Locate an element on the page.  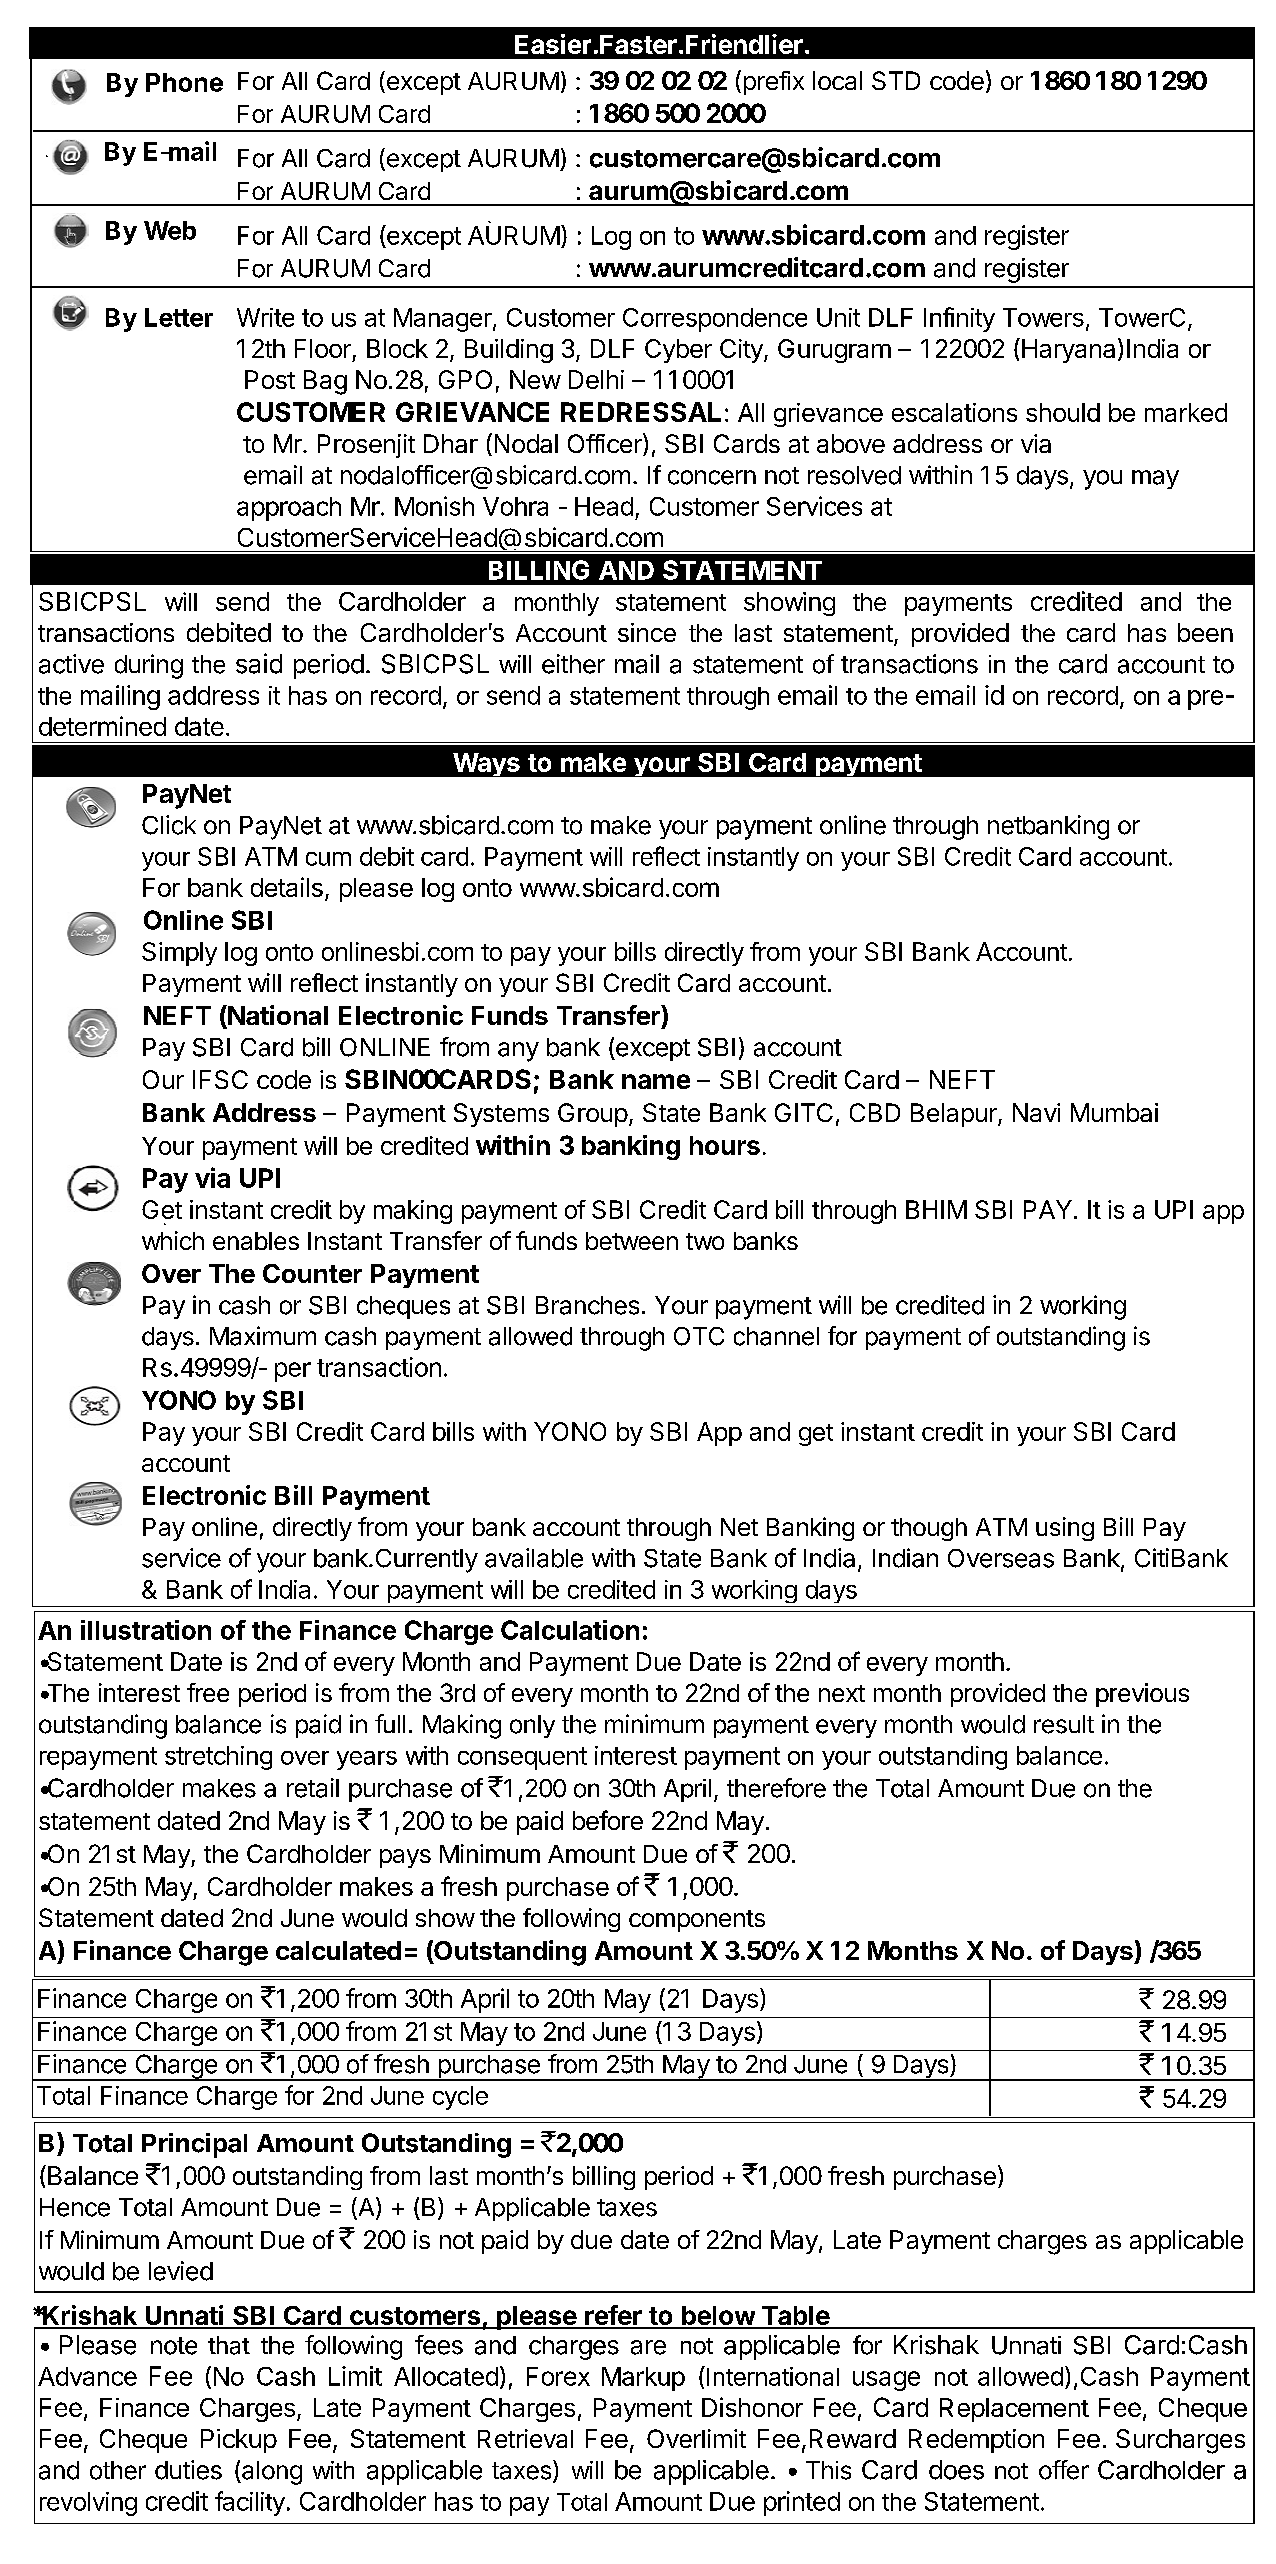
Phone is located at coordinates (184, 82).
